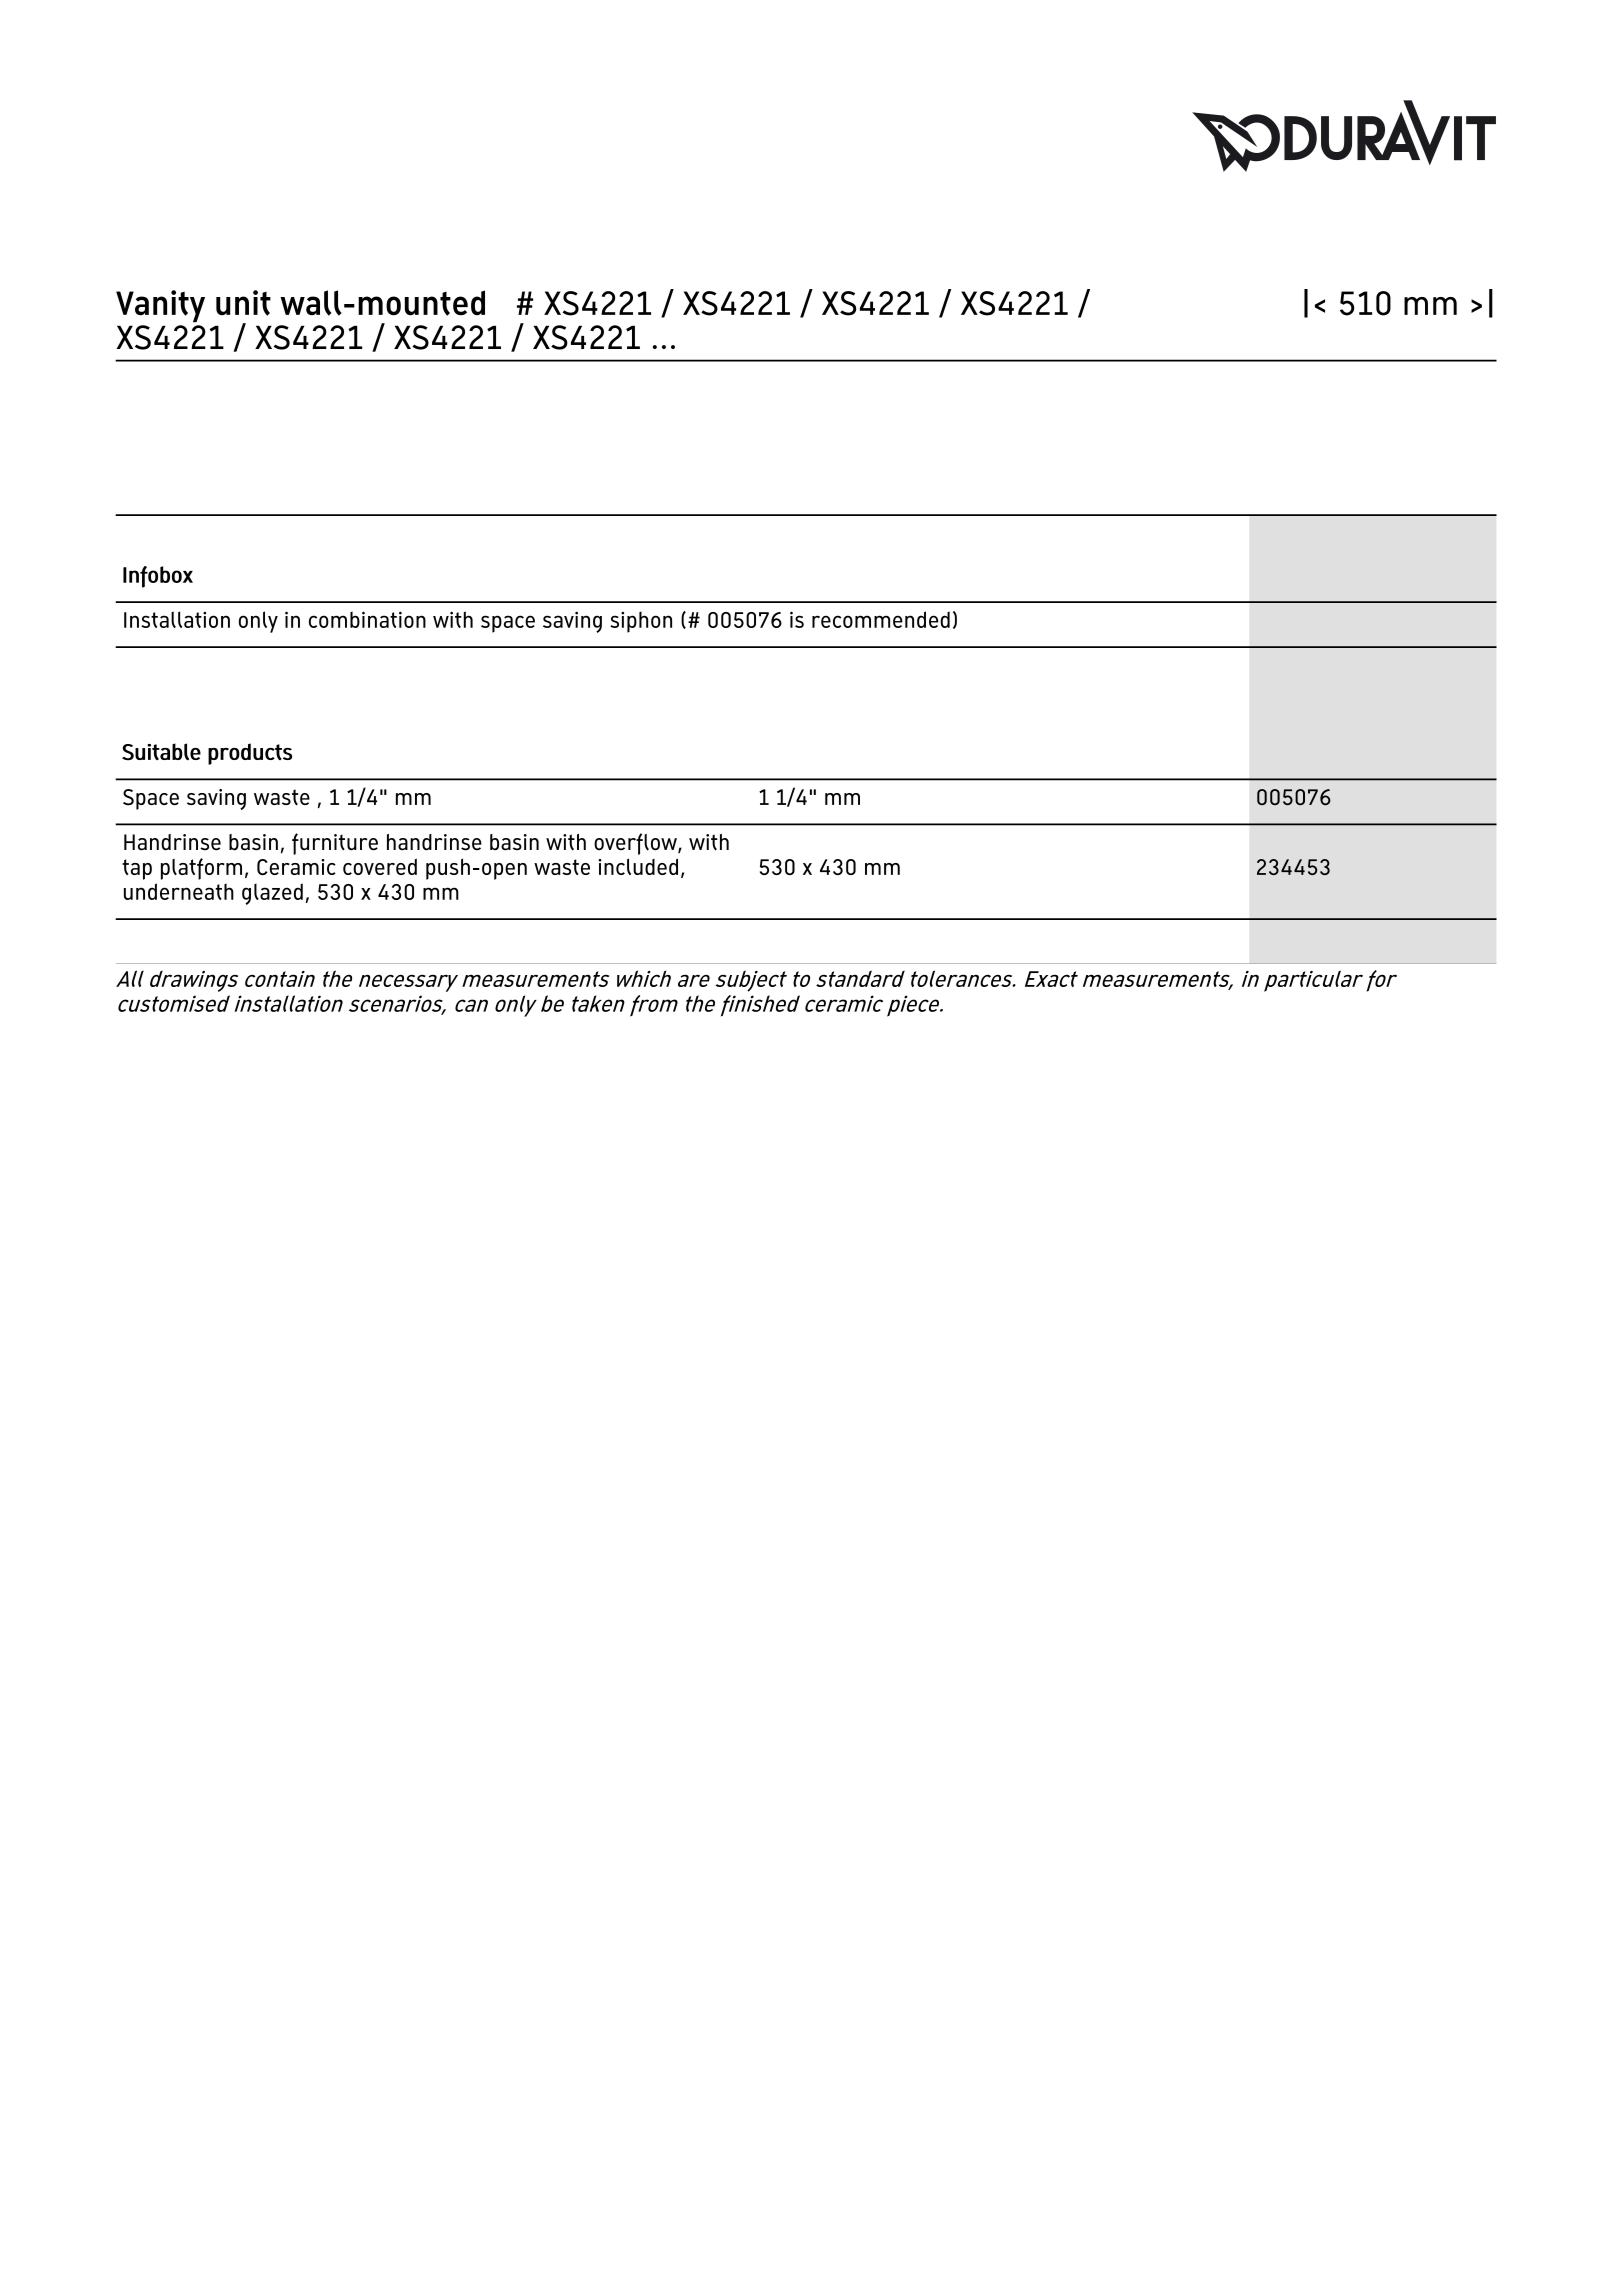  What do you see at coordinates (201, 869) in the image?
I see `platform` at bounding box center [201, 869].
